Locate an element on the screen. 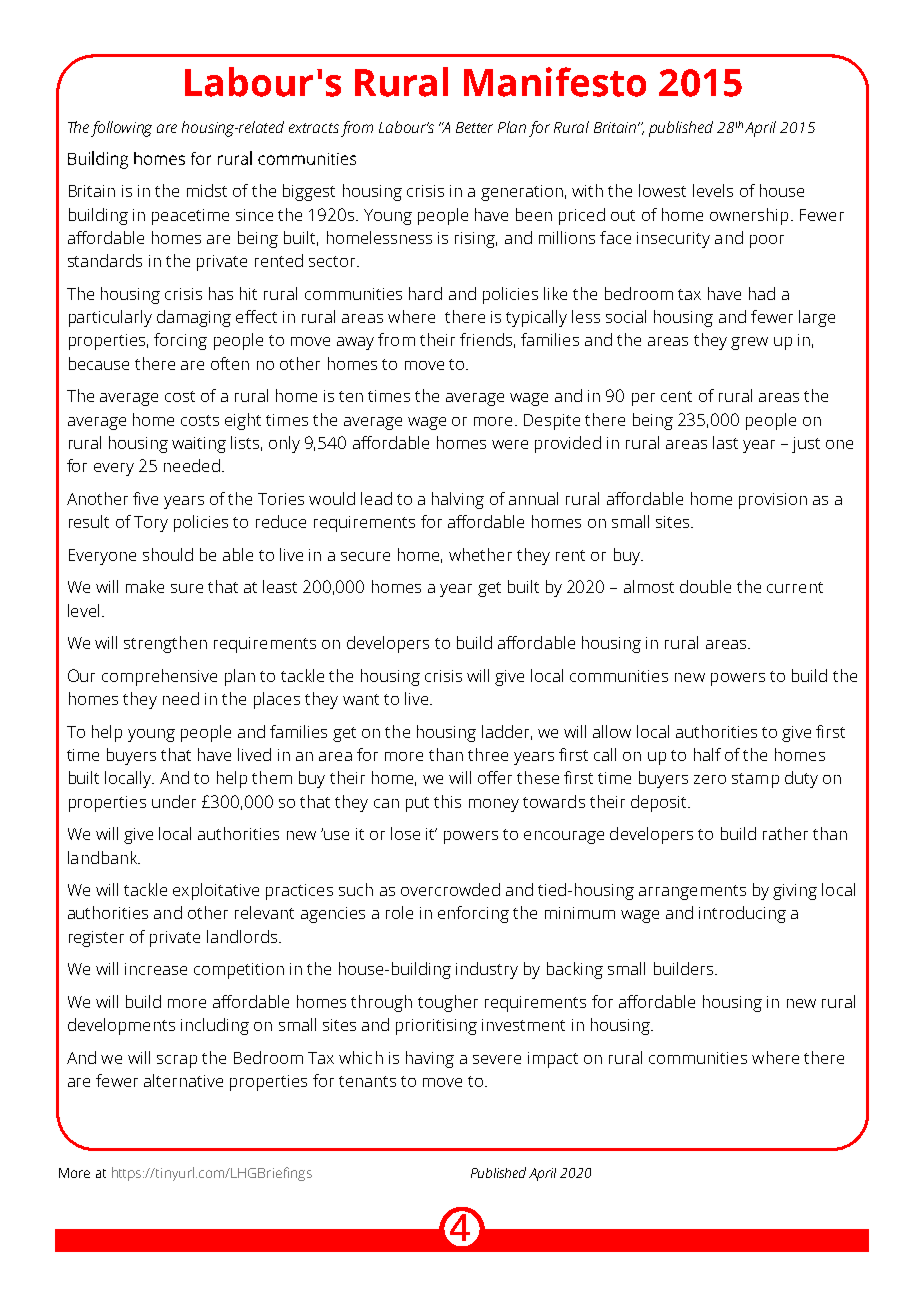  following is located at coordinates (121, 129).
